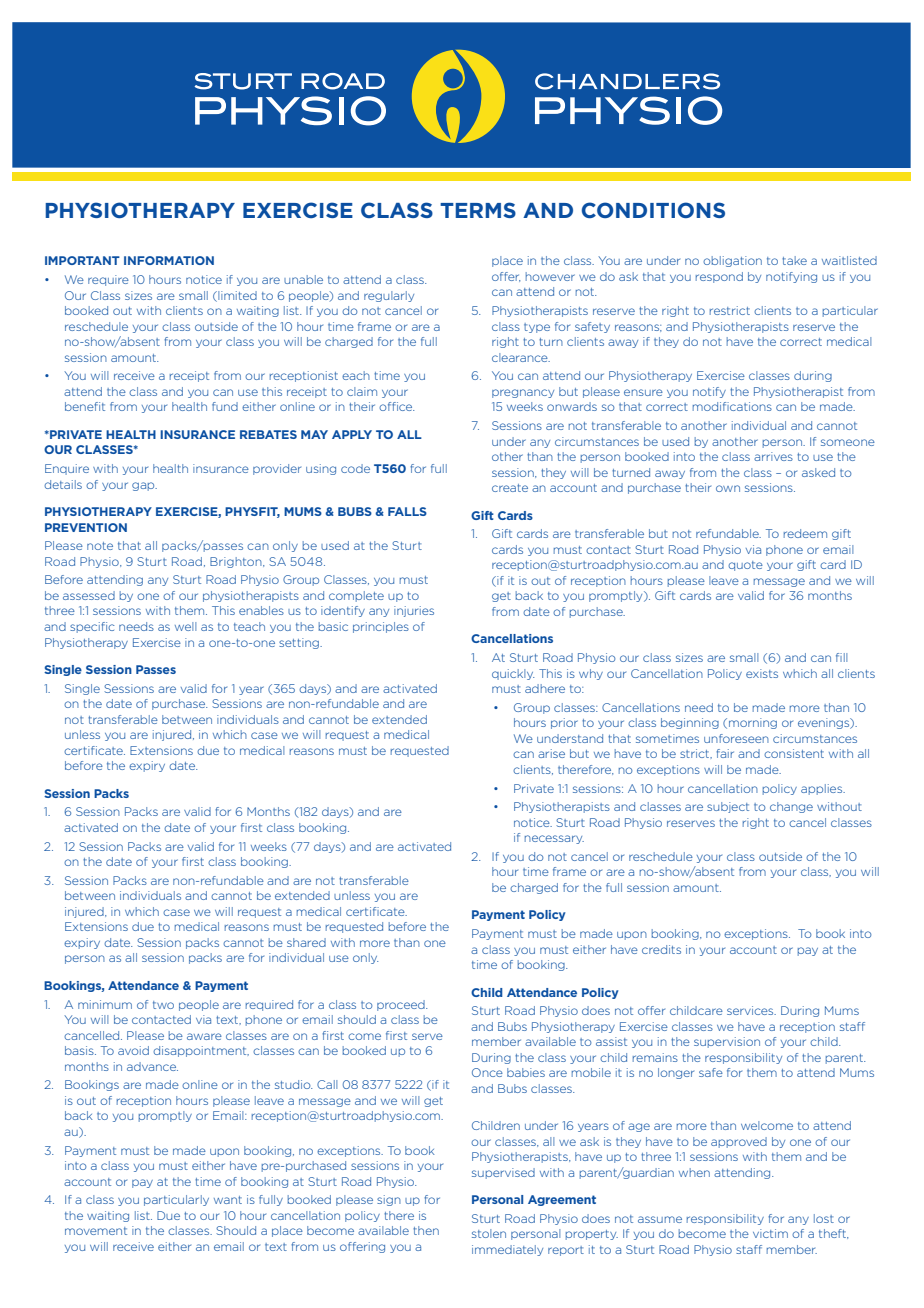 The height and width of the screenshot is (1308, 924). Describe the element at coordinates (751, 1010) in the screenshot. I see `services` at that location.
